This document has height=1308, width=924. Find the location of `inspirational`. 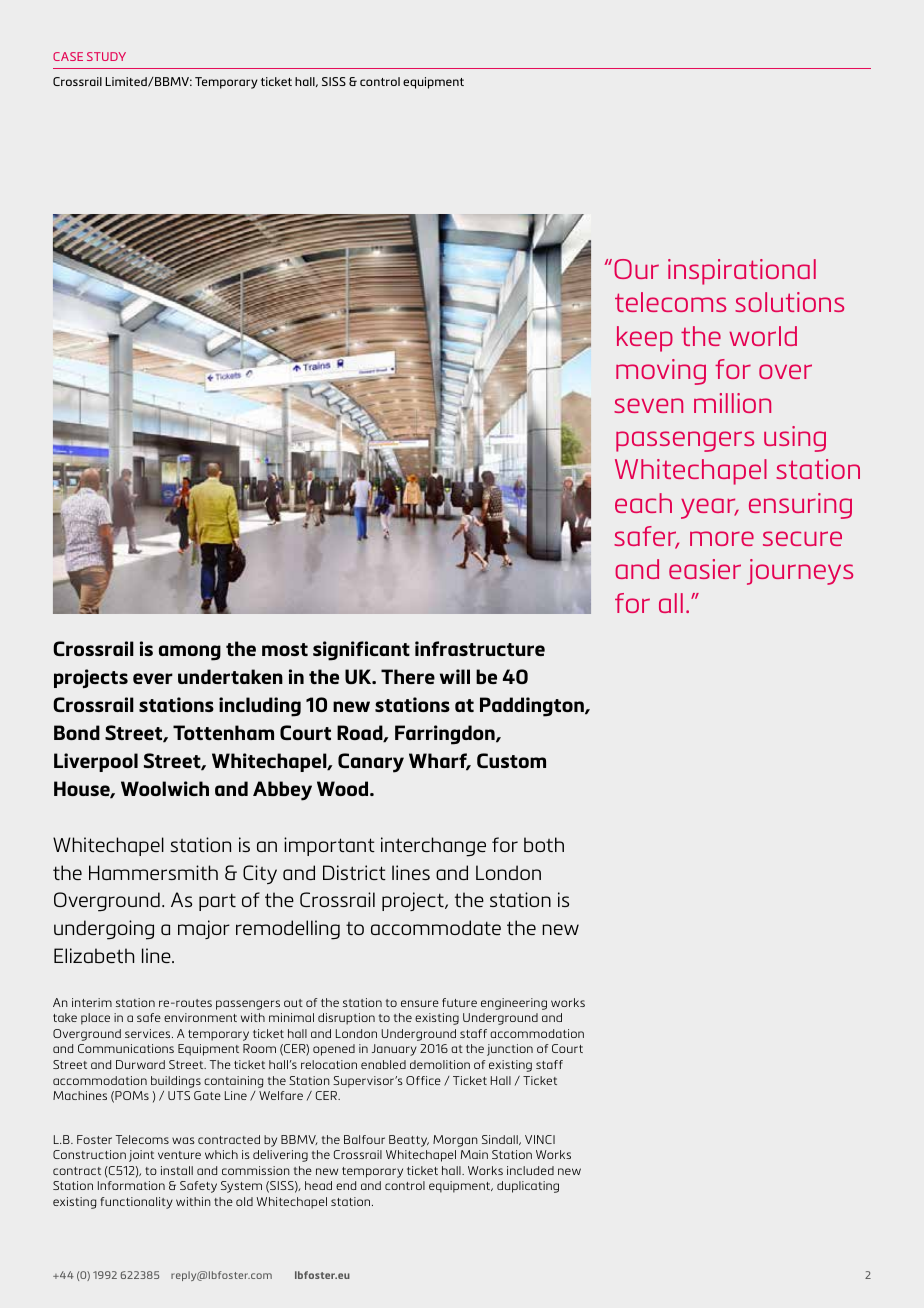

inspirational is located at coordinates (742, 272).
